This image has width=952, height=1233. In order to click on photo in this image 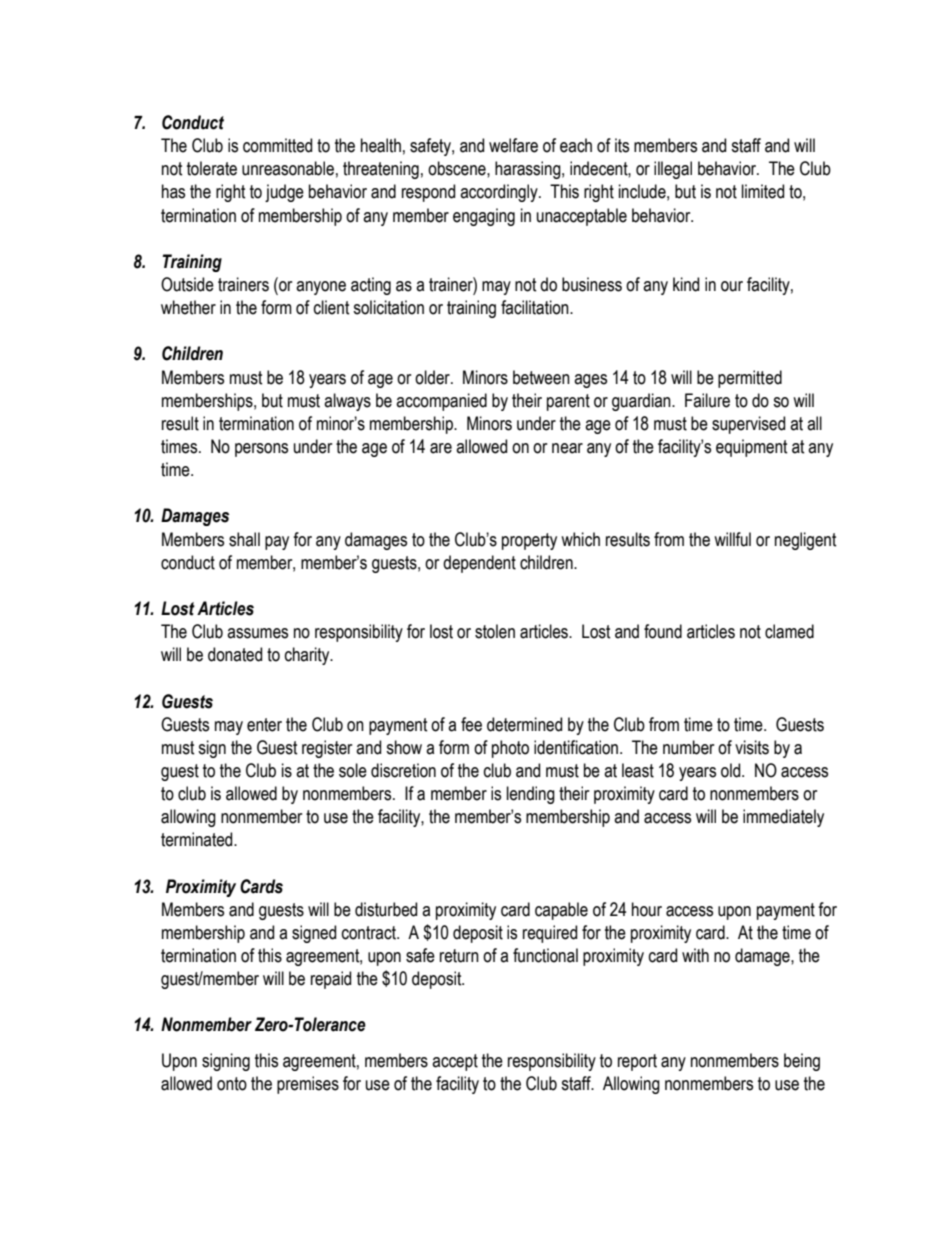, I will do `click(510, 749)`.
